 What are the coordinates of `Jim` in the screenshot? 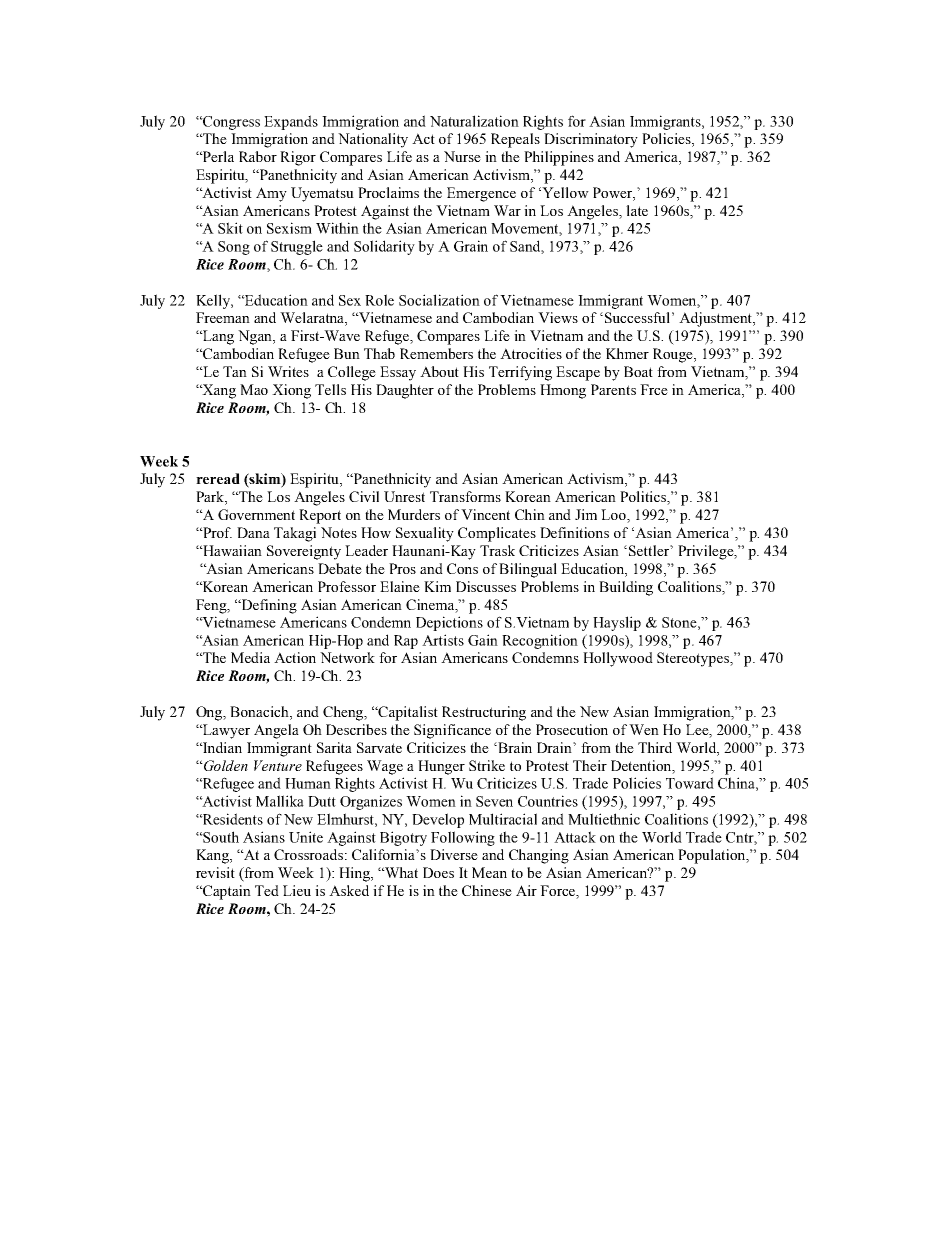 It's located at (586, 514).
